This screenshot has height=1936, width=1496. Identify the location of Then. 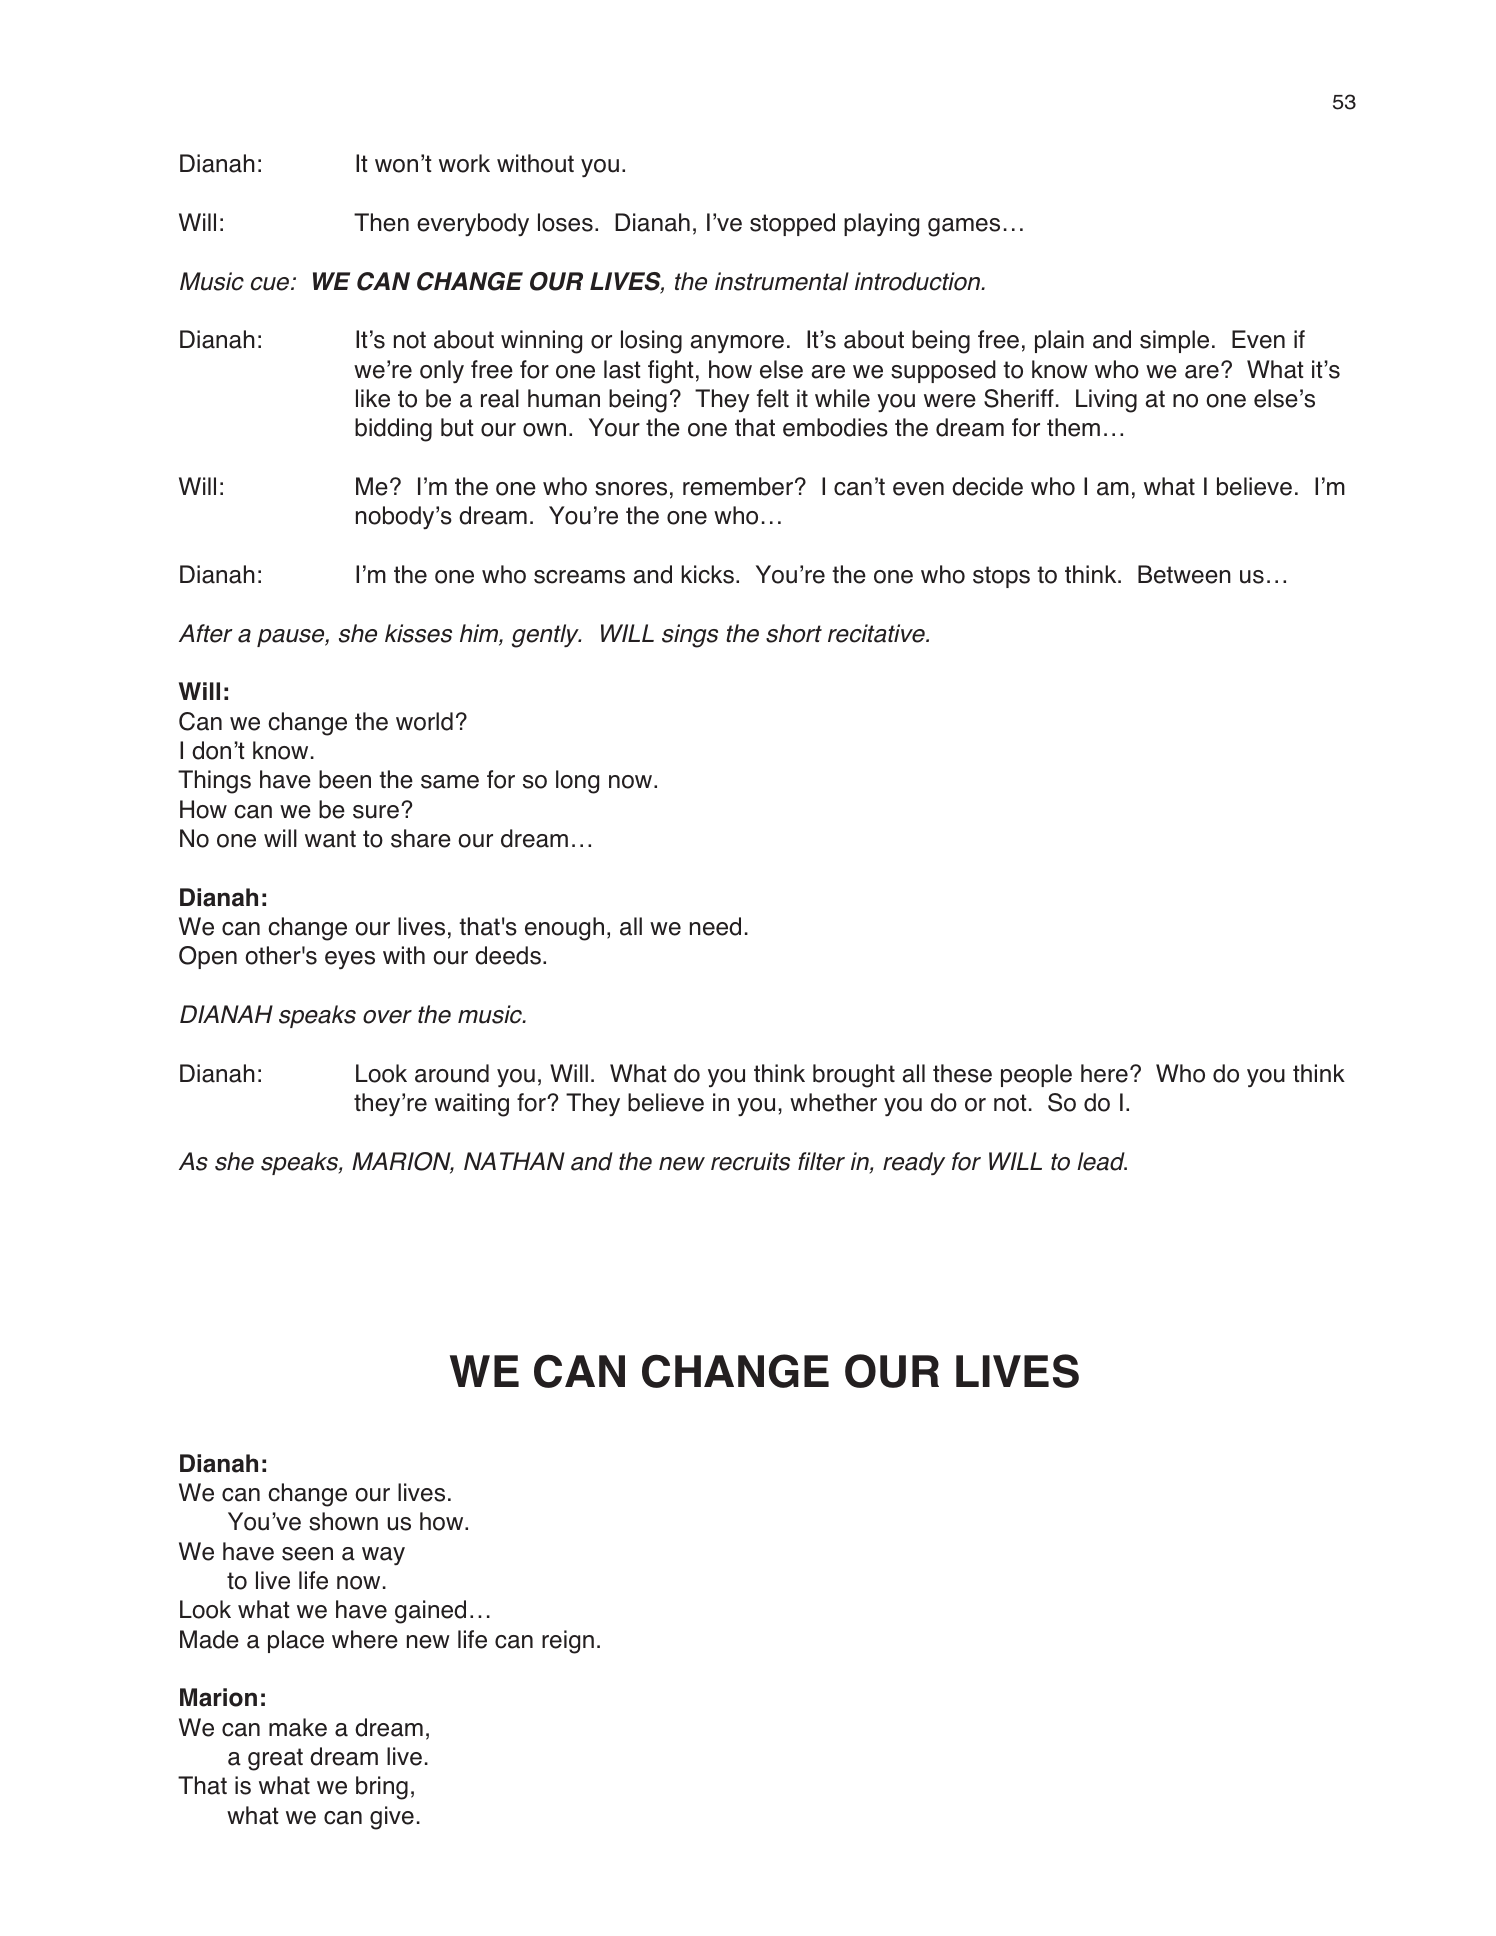
(381, 222).
